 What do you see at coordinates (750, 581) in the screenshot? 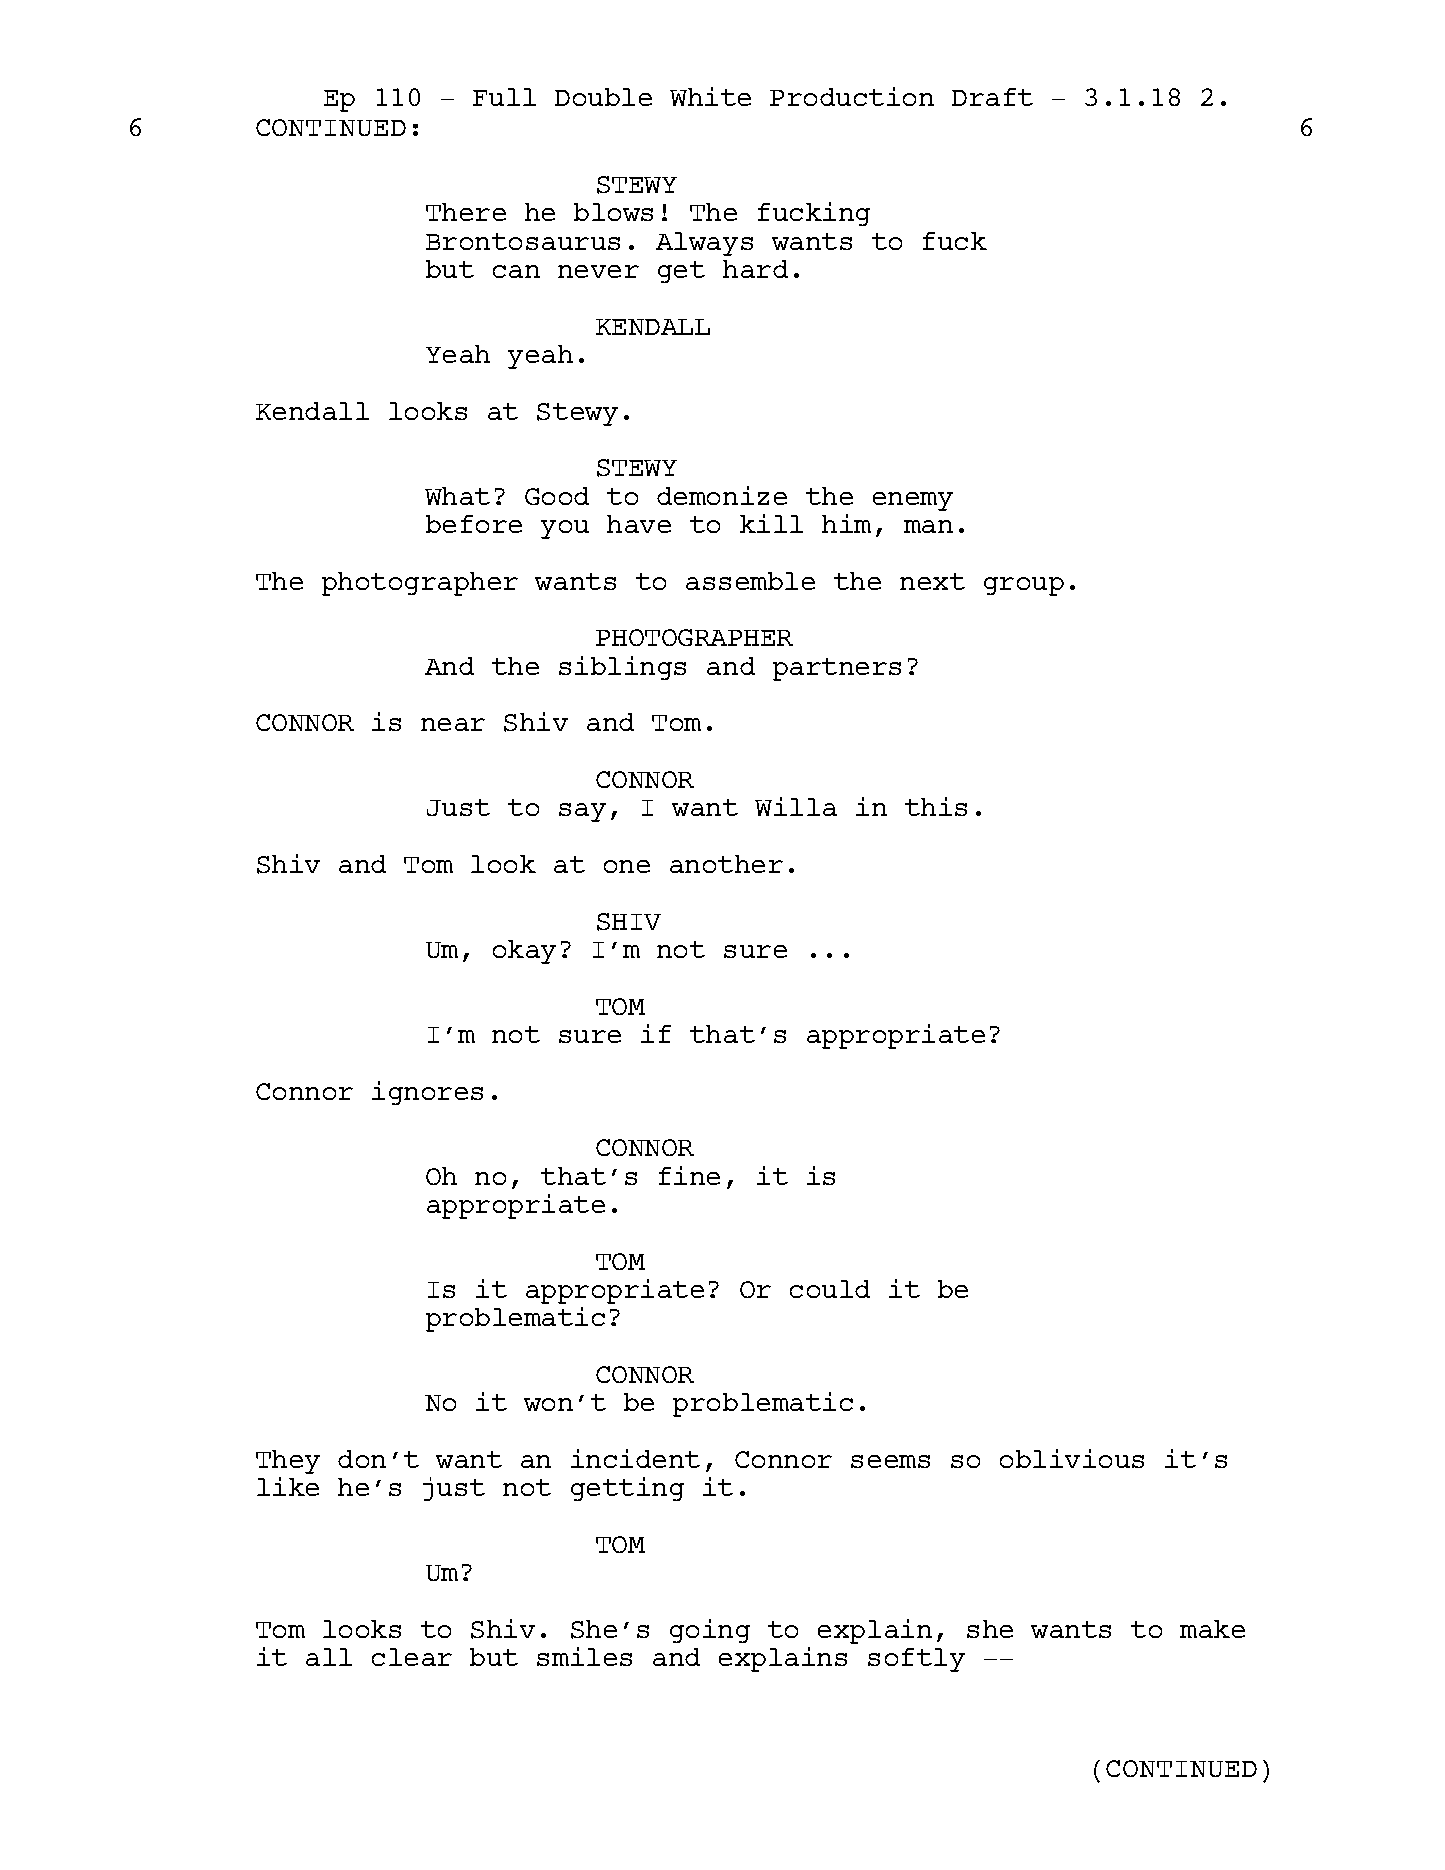
I see `assemble` at bounding box center [750, 581].
